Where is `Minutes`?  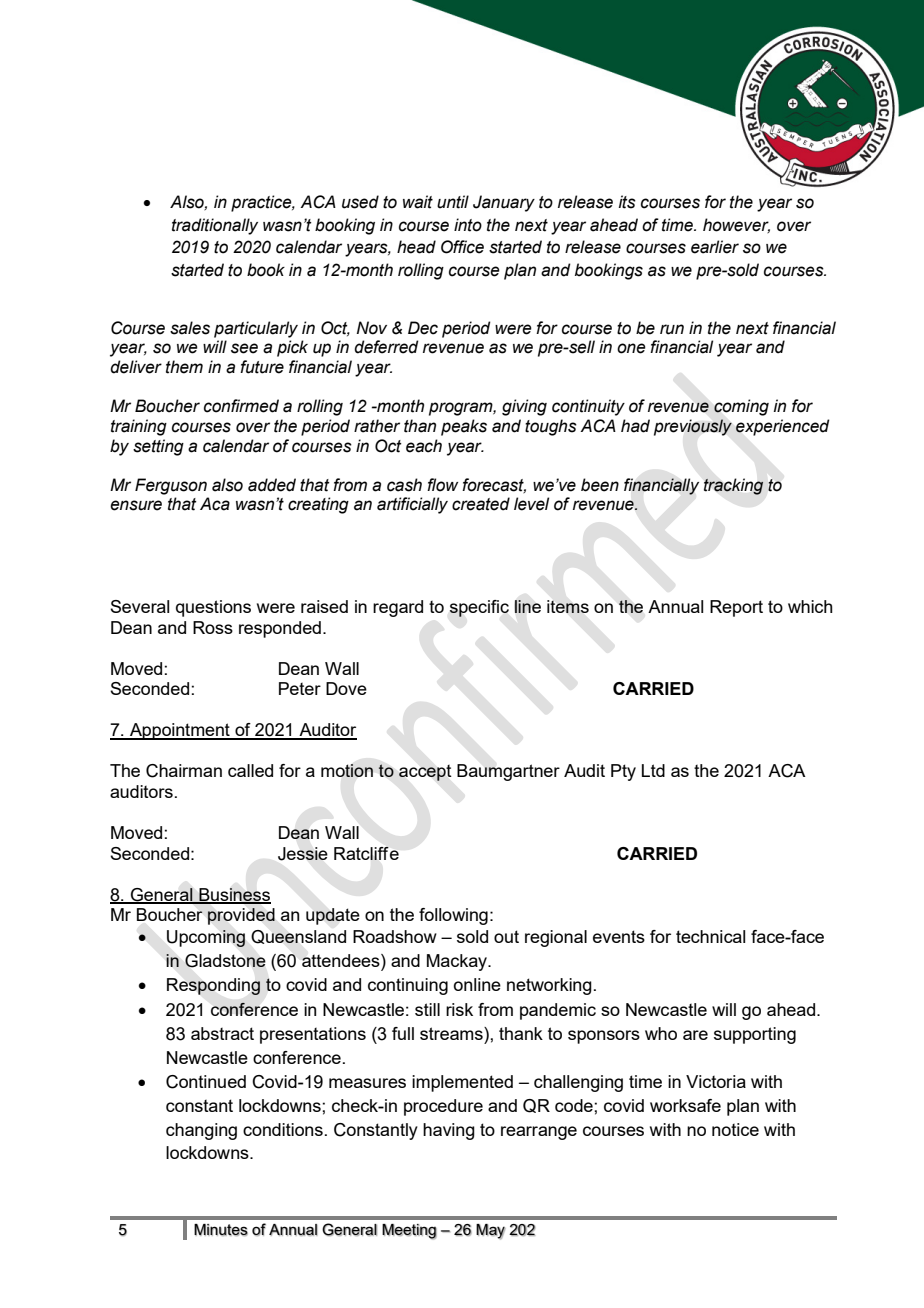
Minutes is located at coordinates (221, 1230).
